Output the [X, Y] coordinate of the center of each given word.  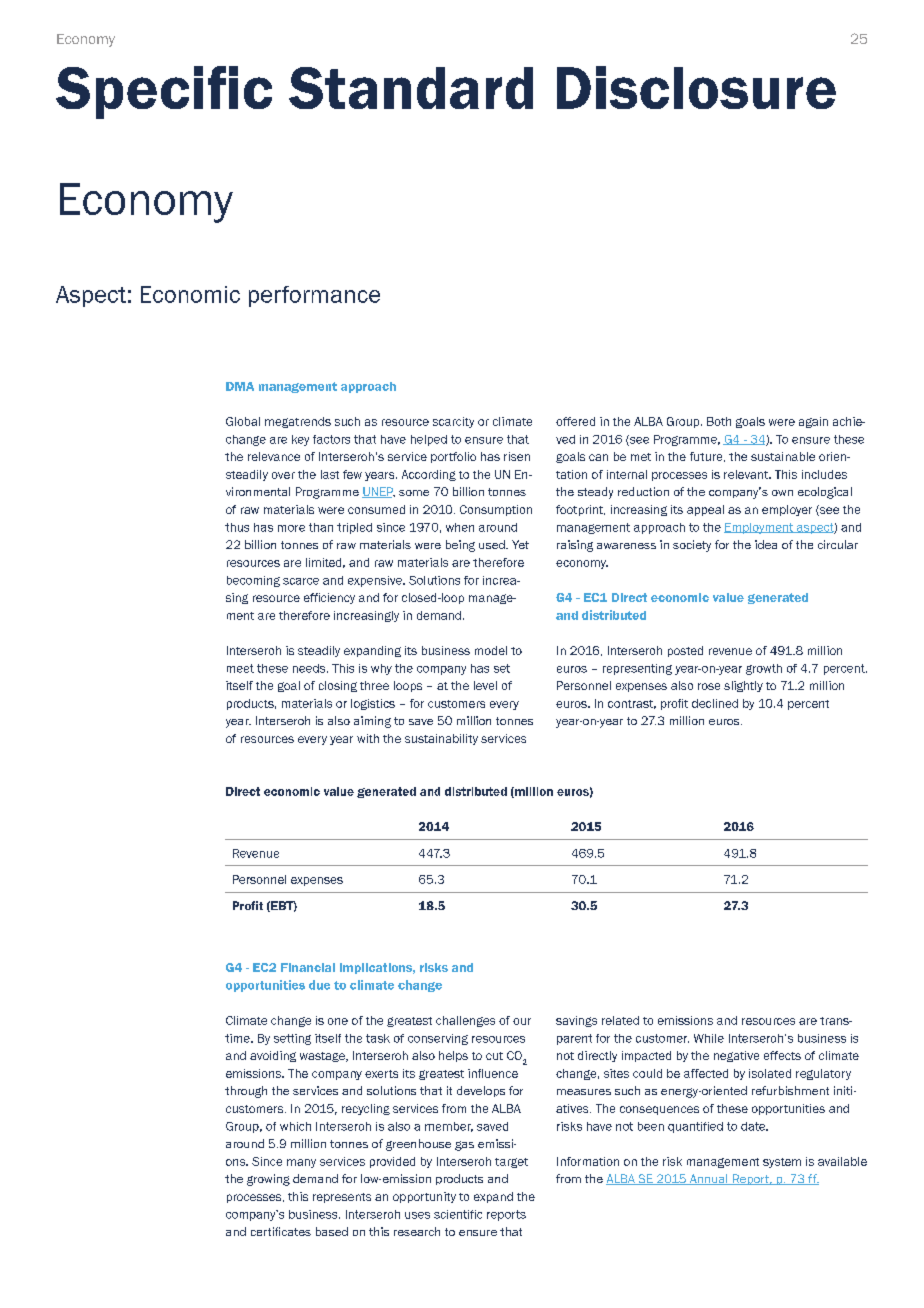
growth [764, 669]
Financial [308, 967]
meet [240, 668]
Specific [164, 92]
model [491, 650]
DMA [240, 386]
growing [268, 1180]
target [511, 1163]
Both [719, 421]
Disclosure [696, 87]
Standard [411, 88]
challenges [465, 1021]
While [709, 1038]
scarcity [453, 422]
